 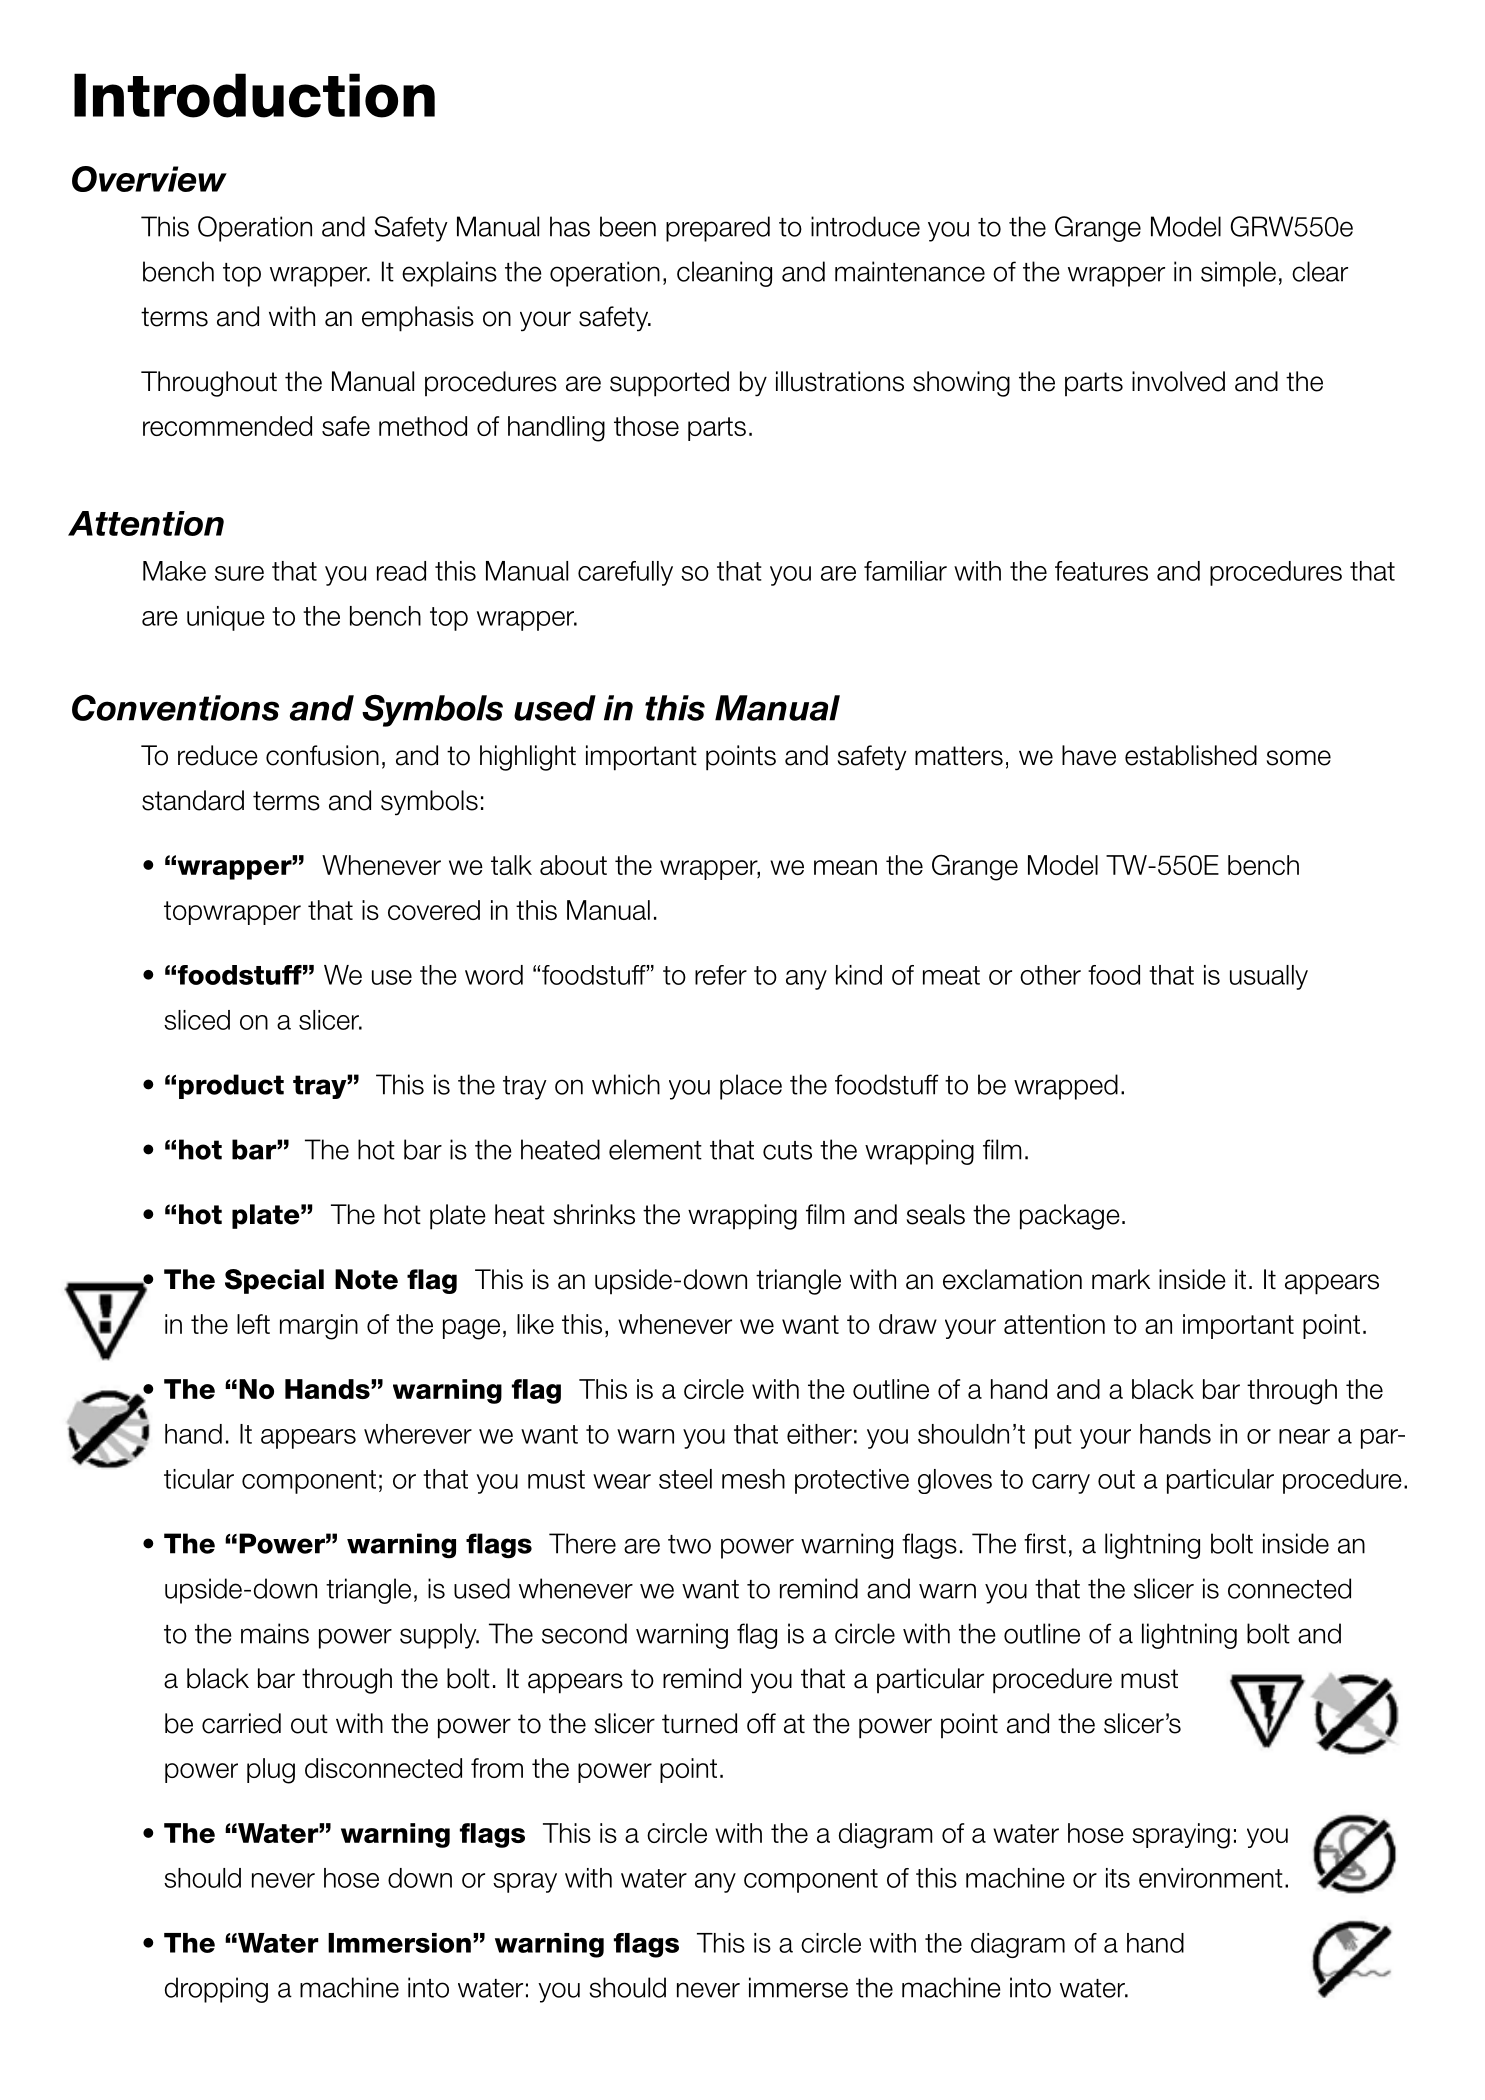 I want to click on environment, so click(x=1211, y=1878).
